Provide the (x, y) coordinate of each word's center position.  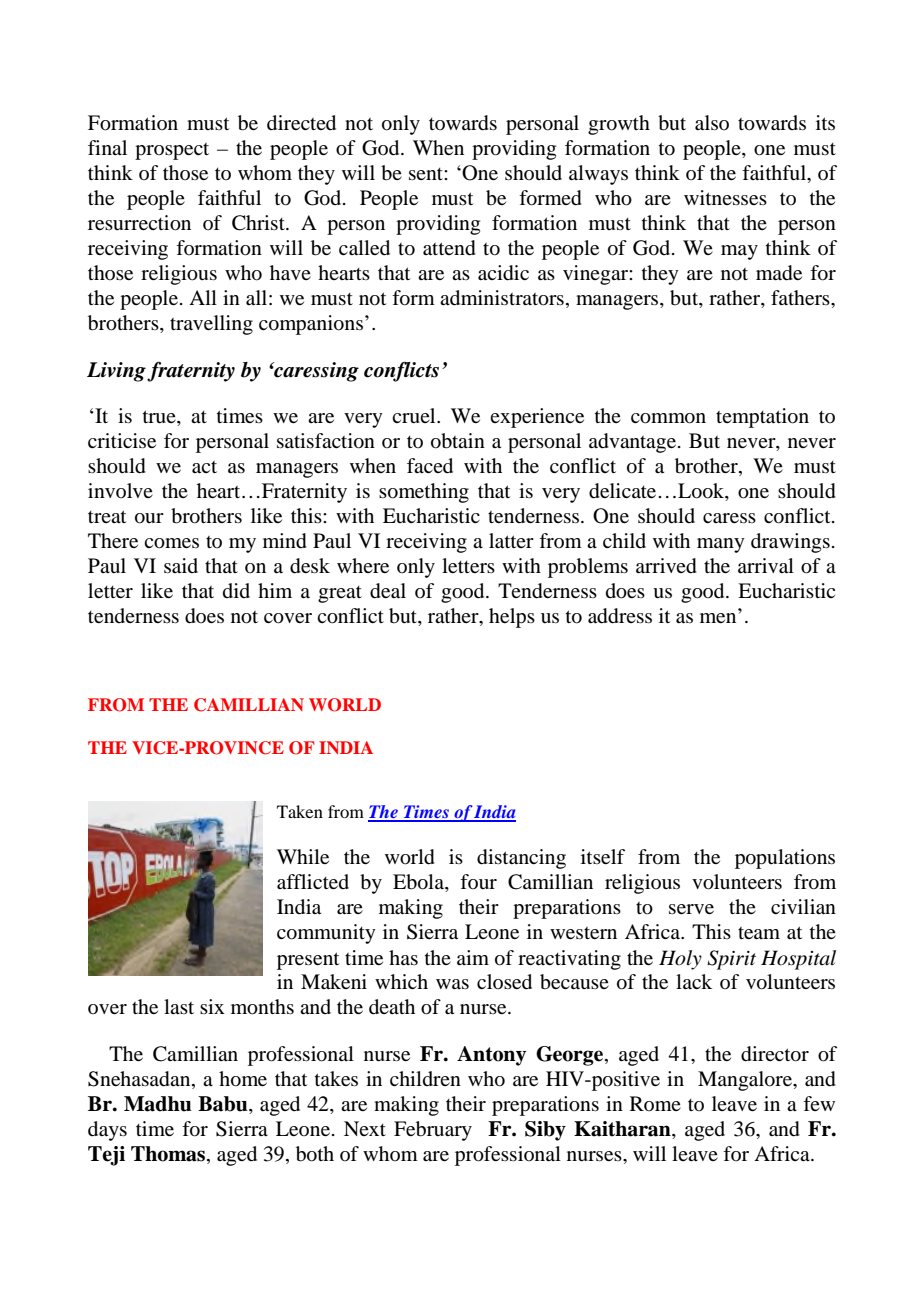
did (236, 590)
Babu (224, 1105)
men (718, 618)
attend (449, 248)
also (712, 123)
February (433, 1131)
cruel (415, 416)
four (478, 881)
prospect (172, 151)
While (303, 856)
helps (512, 618)
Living (116, 372)
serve (691, 909)
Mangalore (746, 1081)
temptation (762, 418)
